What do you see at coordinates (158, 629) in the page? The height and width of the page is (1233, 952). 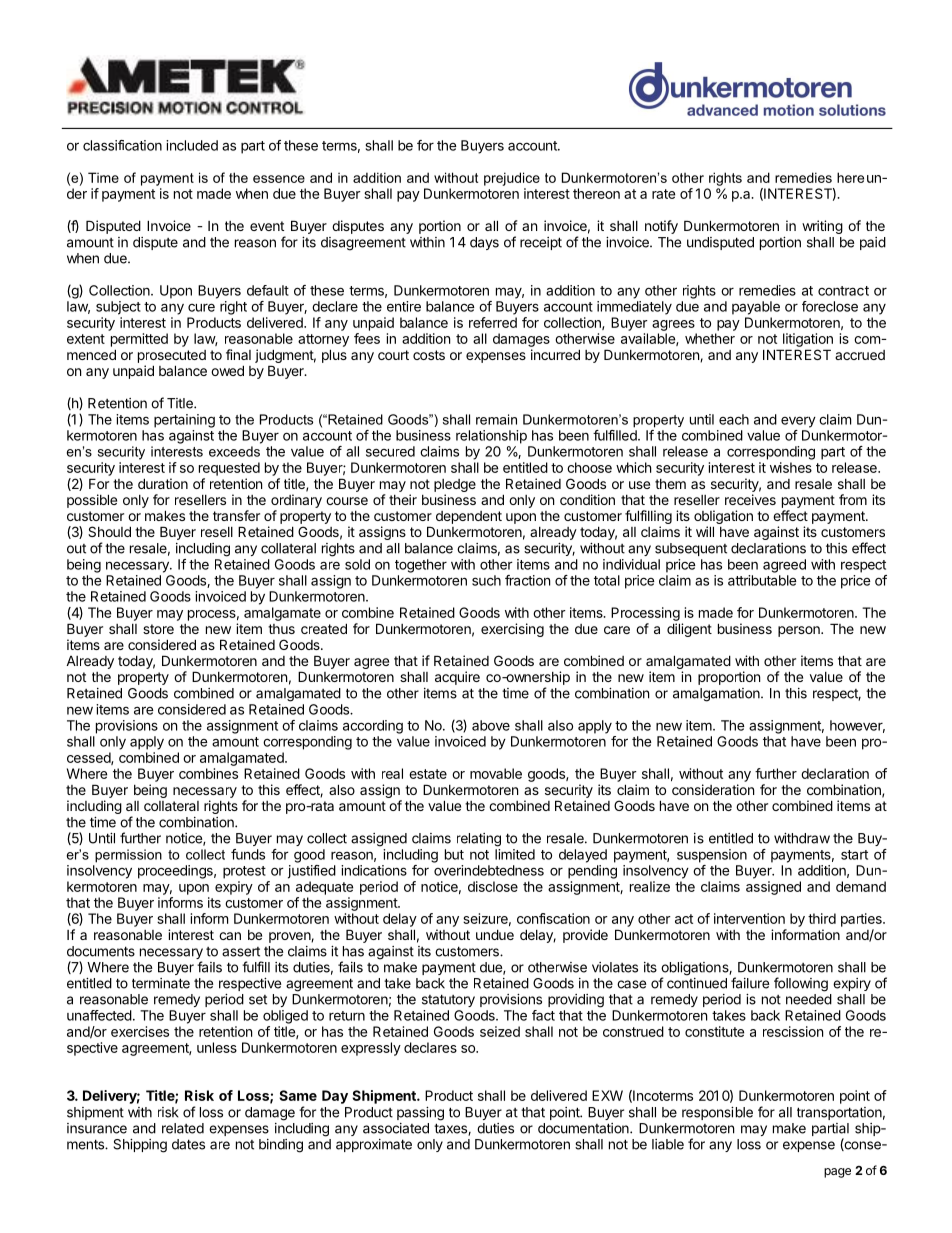 I see `store` at bounding box center [158, 629].
